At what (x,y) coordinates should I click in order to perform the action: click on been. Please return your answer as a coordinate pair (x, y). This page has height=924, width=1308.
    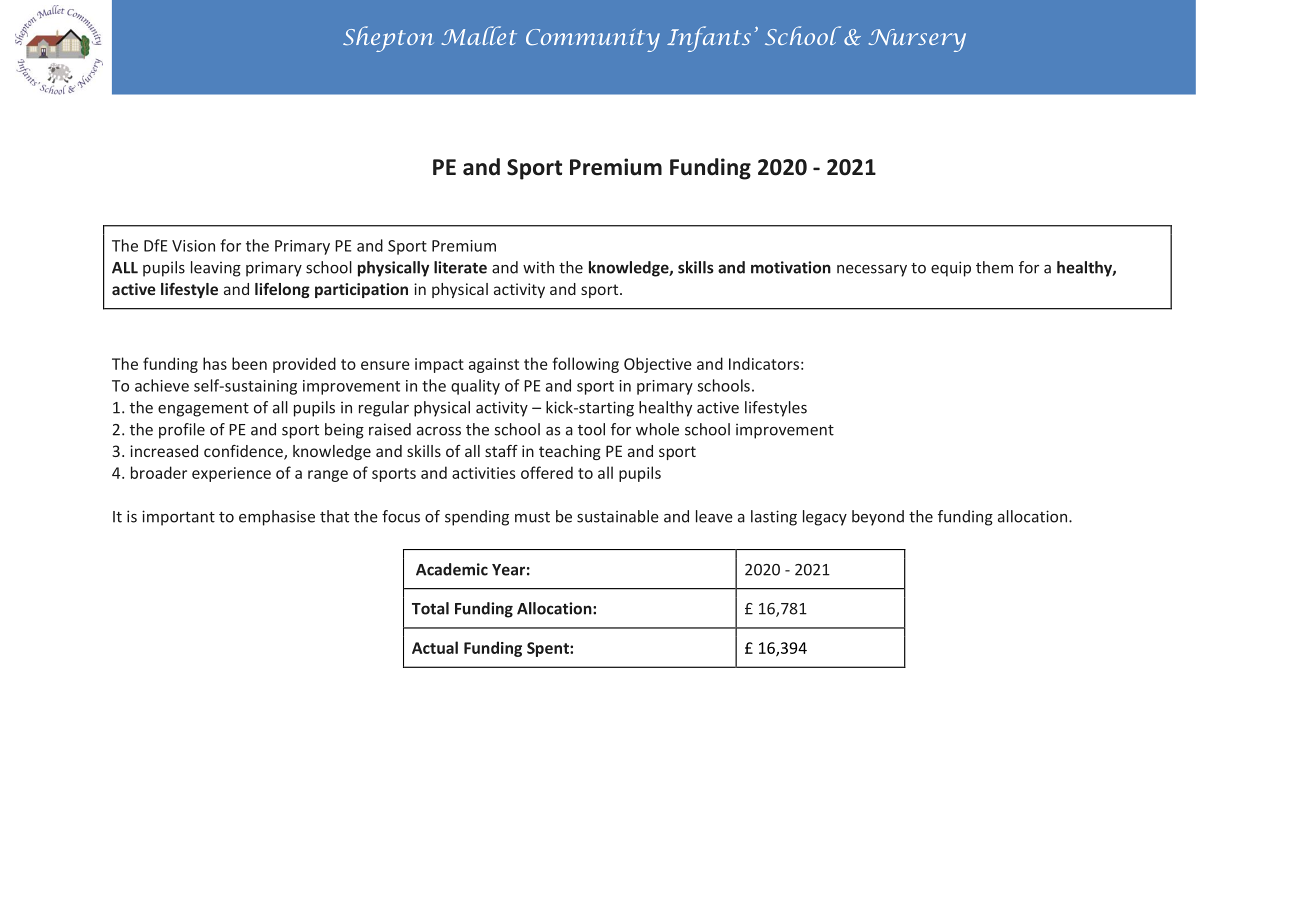
    Looking at the image, I should click on (249, 363).
